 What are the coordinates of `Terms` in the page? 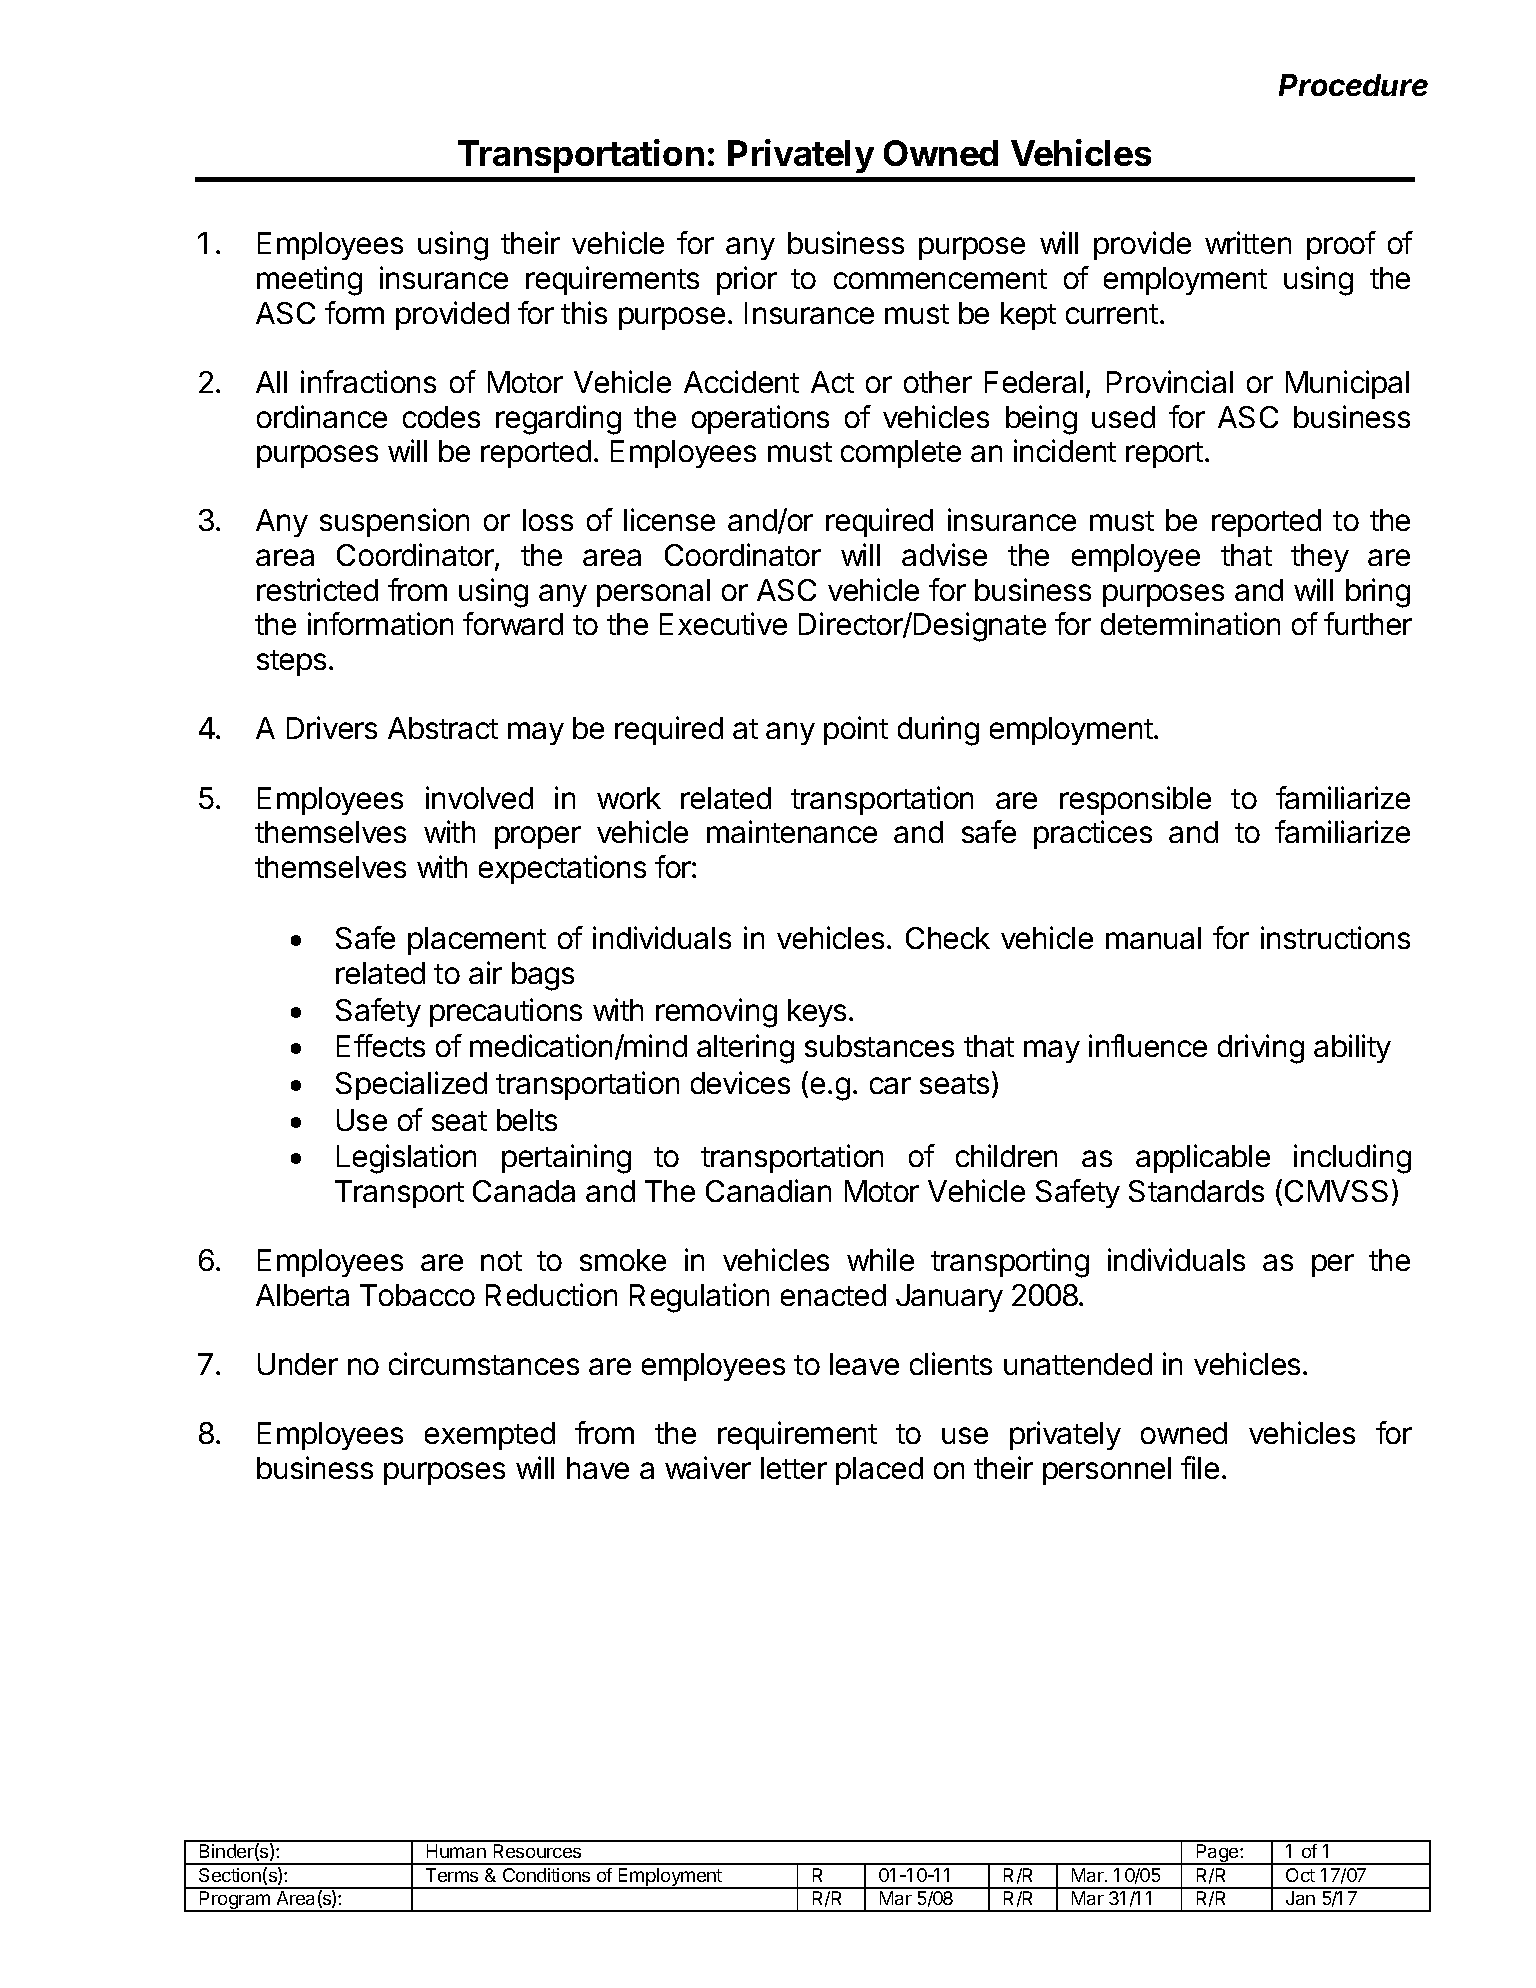 It's located at (452, 1875).
